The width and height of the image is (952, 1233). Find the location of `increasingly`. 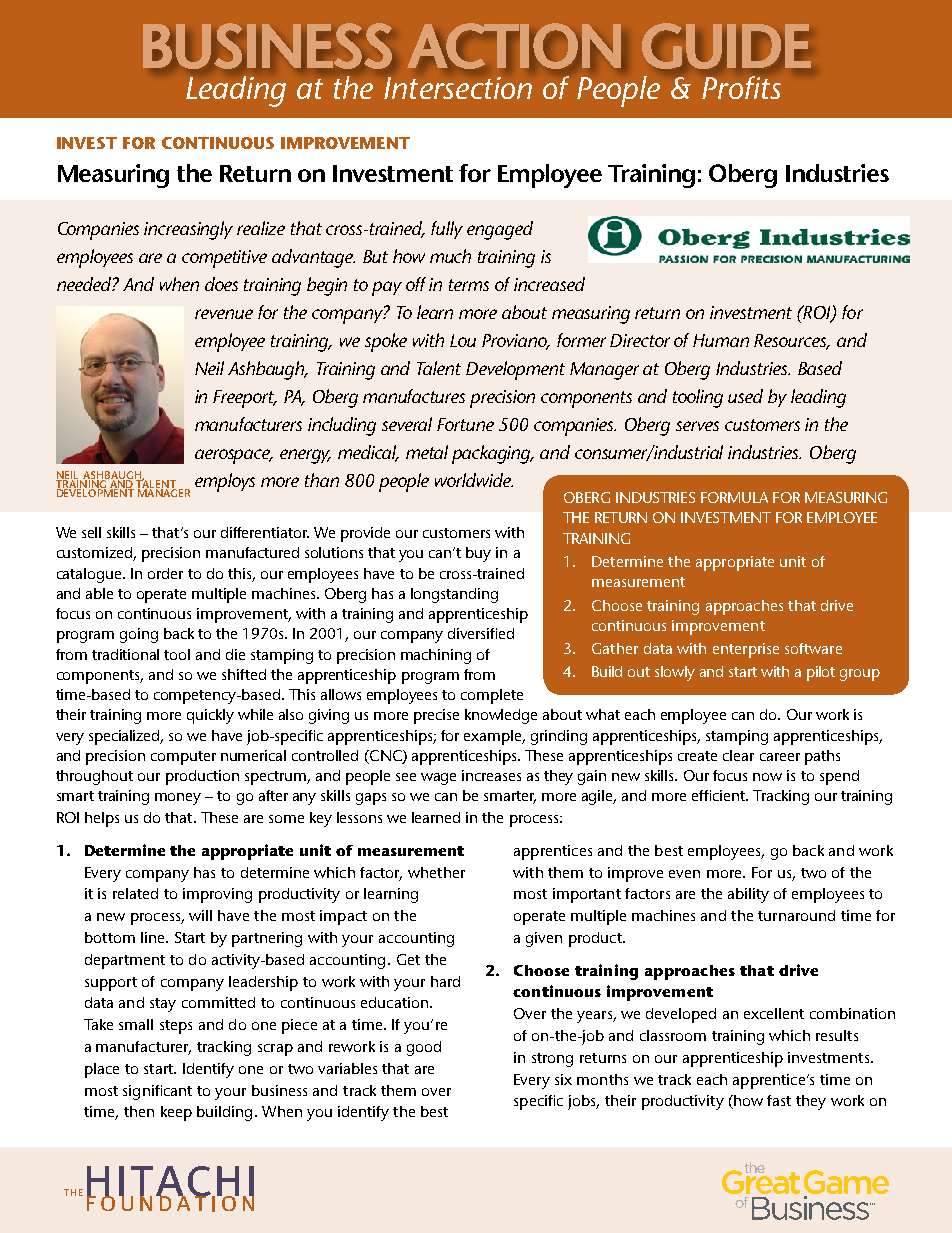

increasingly is located at coordinates (188, 230).
